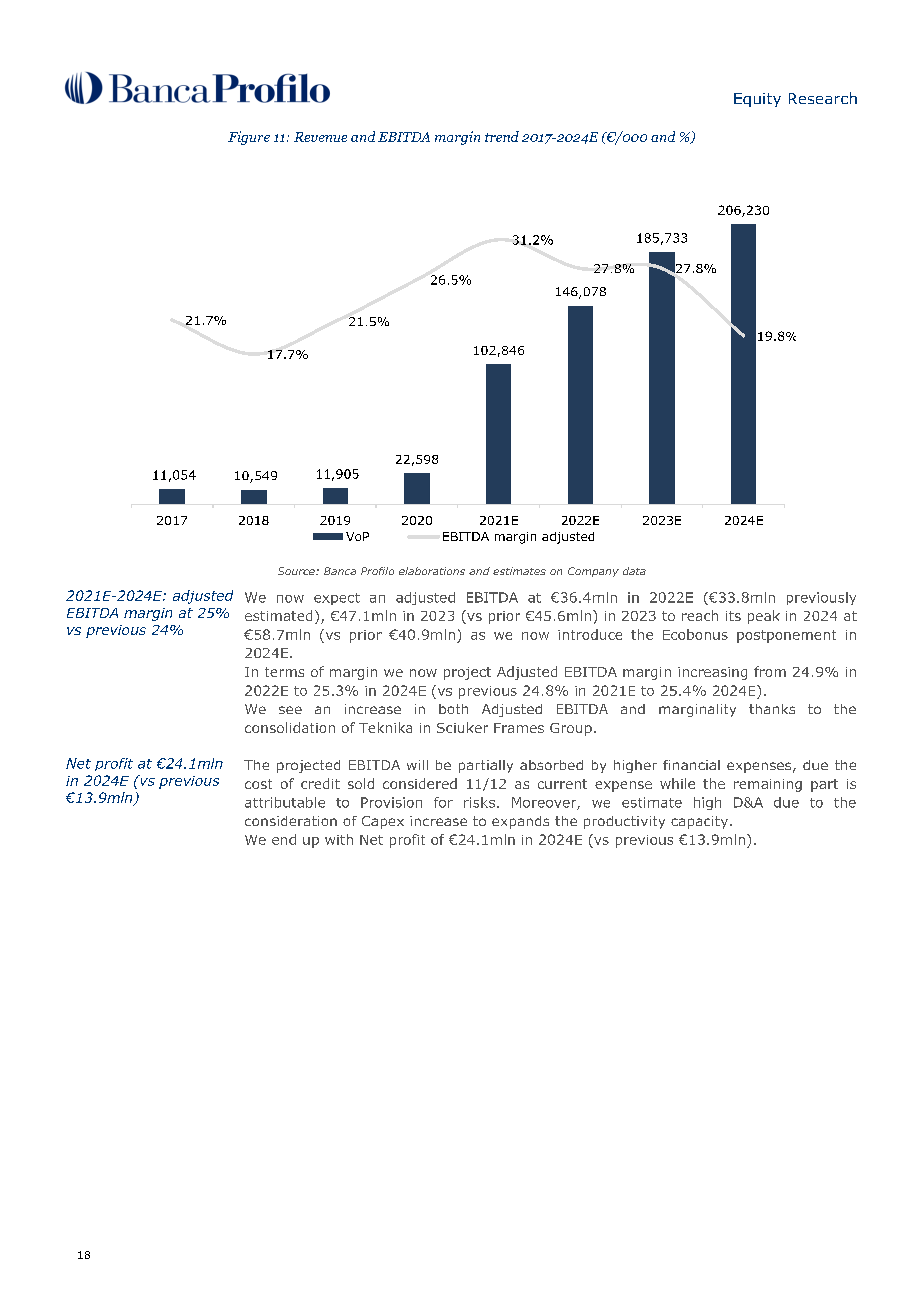 The width and height of the document is (924, 1308). What do you see at coordinates (284, 672) in the document?
I see `terms` at bounding box center [284, 672].
